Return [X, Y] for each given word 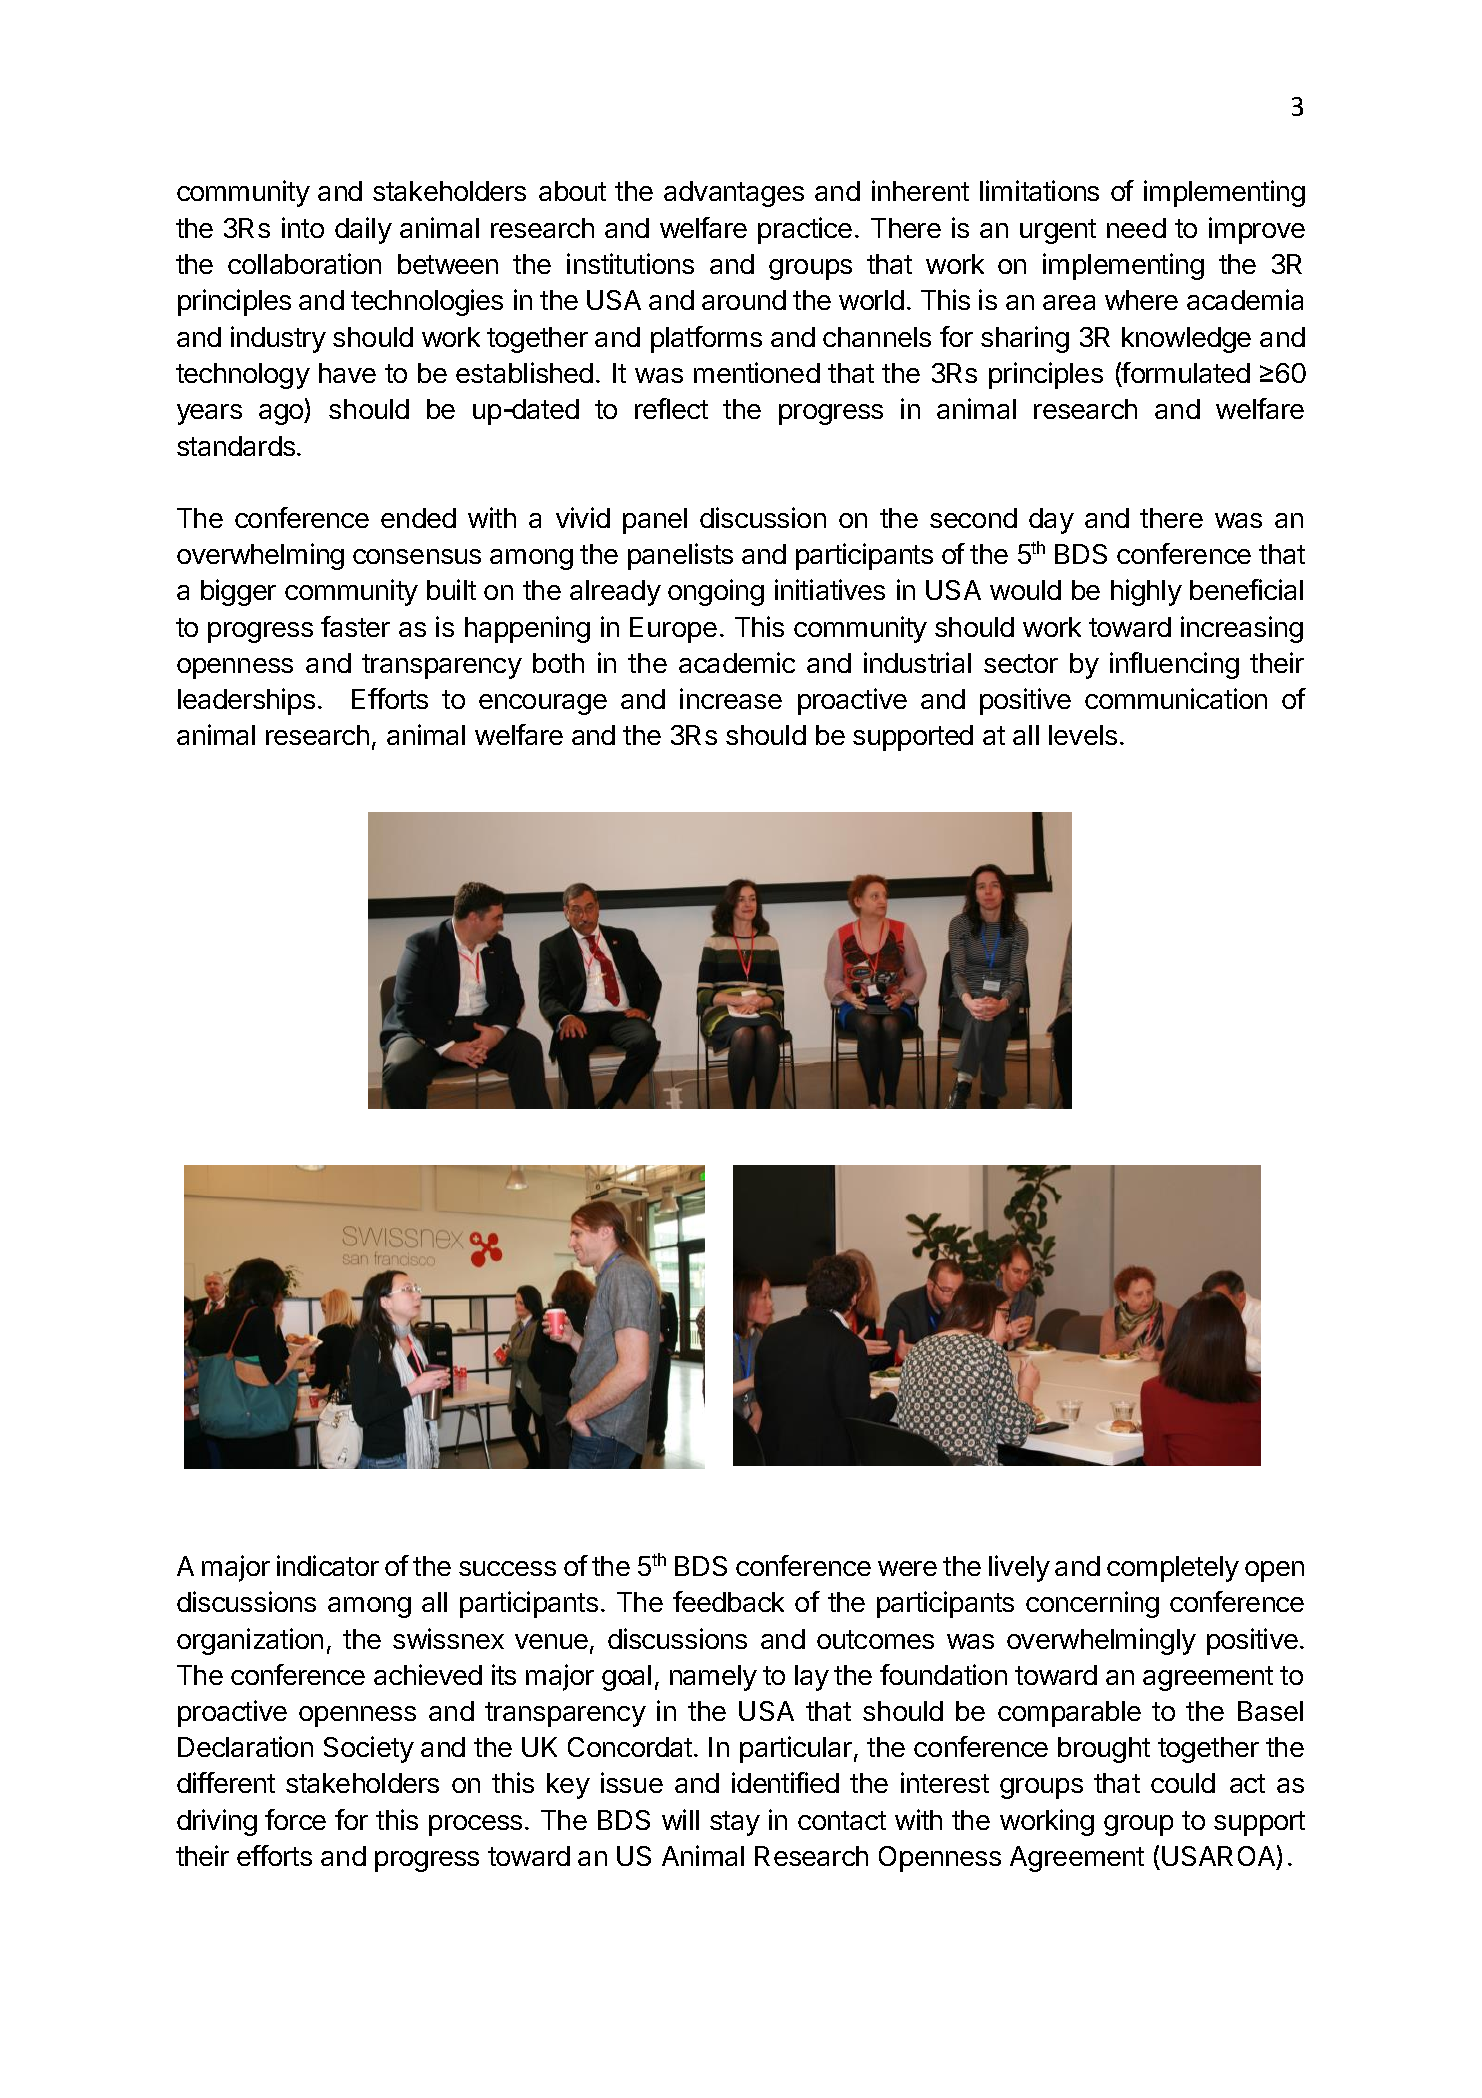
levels [1083, 735]
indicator [328, 1565]
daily [363, 230]
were [907, 1568]
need [1136, 228]
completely [1173, 1569]
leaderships [246, 701]
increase [731, 698]
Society [369, 1749]
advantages [734, 194]
